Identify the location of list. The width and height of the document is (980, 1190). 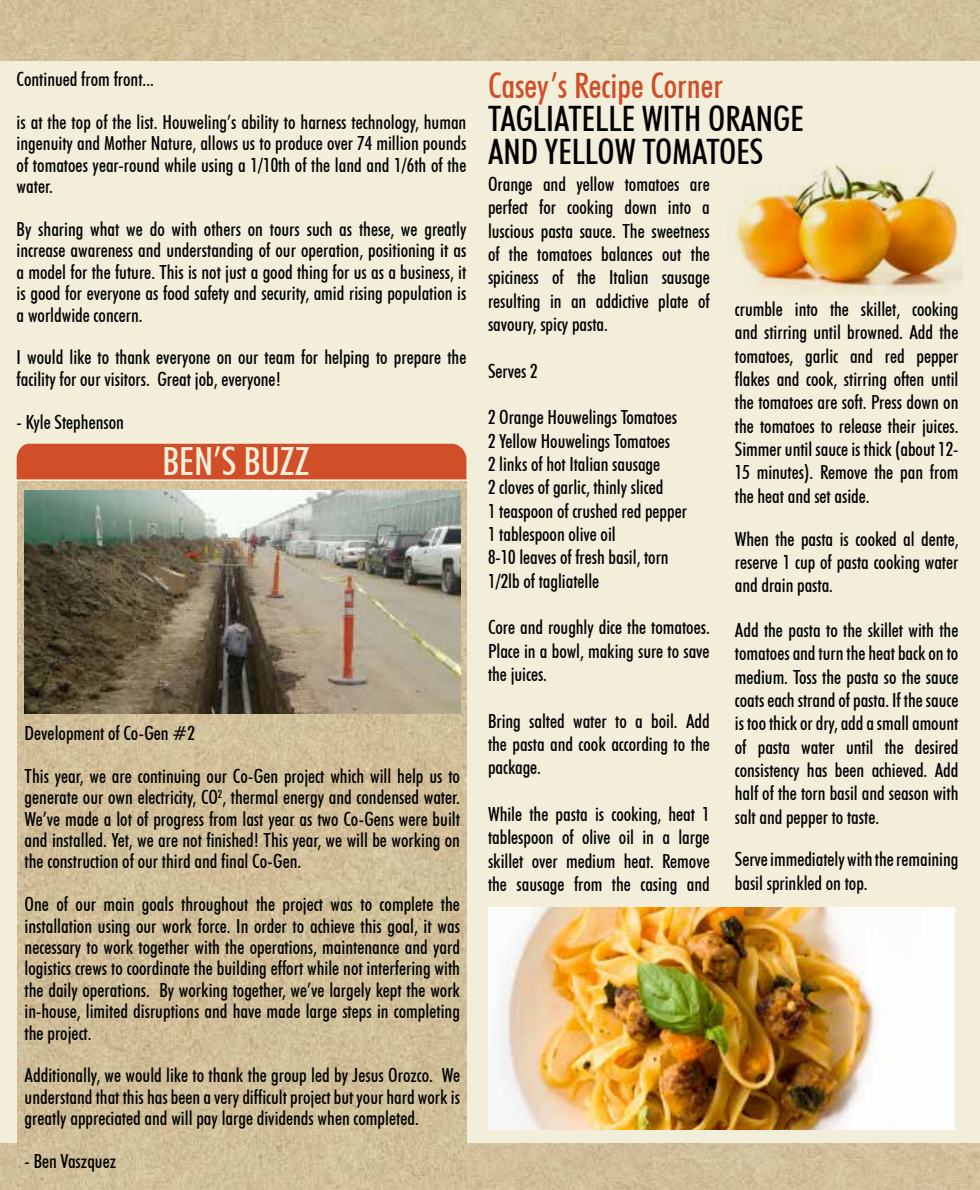
(146, 121).
